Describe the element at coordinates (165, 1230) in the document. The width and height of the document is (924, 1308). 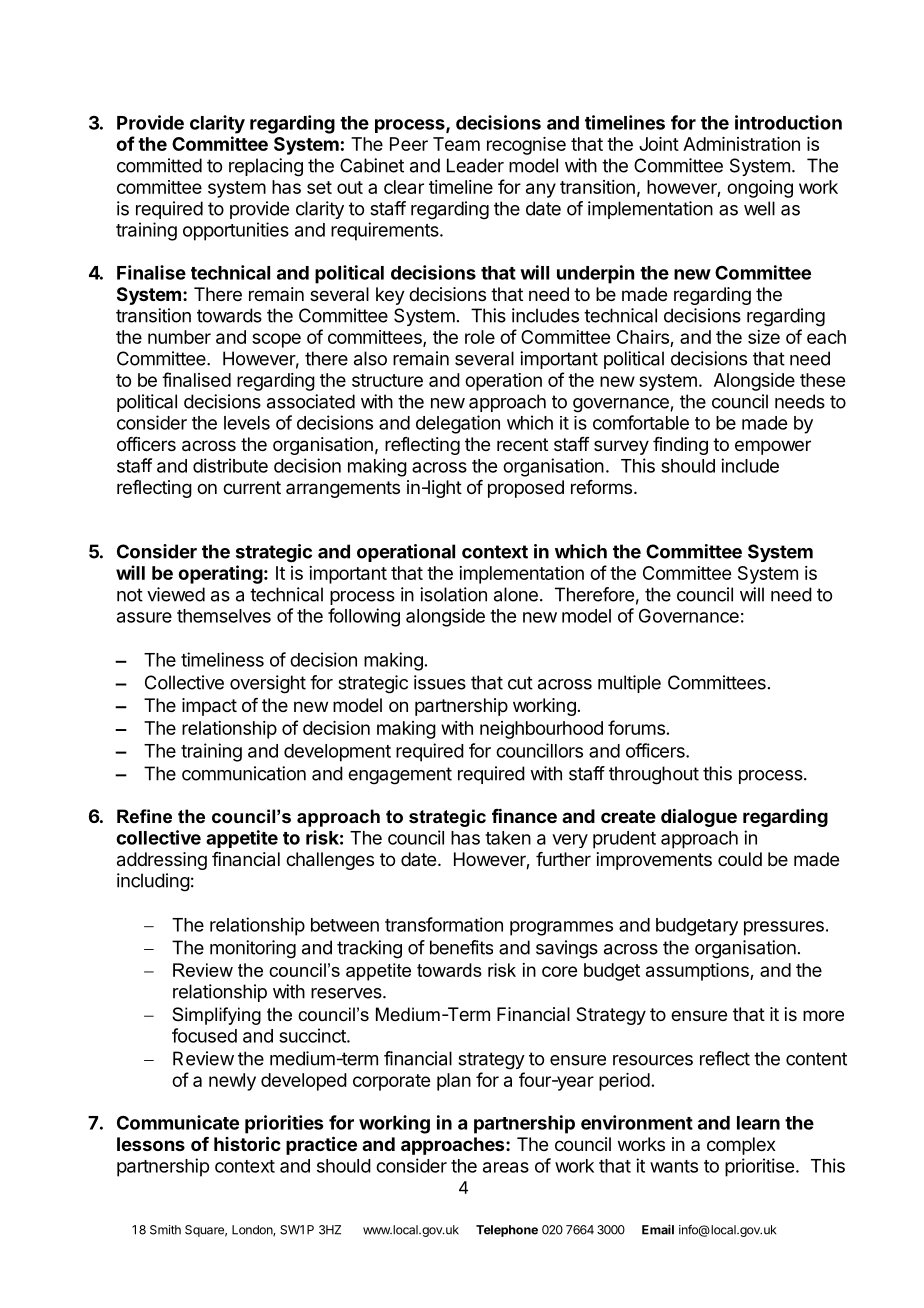
I see `Smith` at that location.
